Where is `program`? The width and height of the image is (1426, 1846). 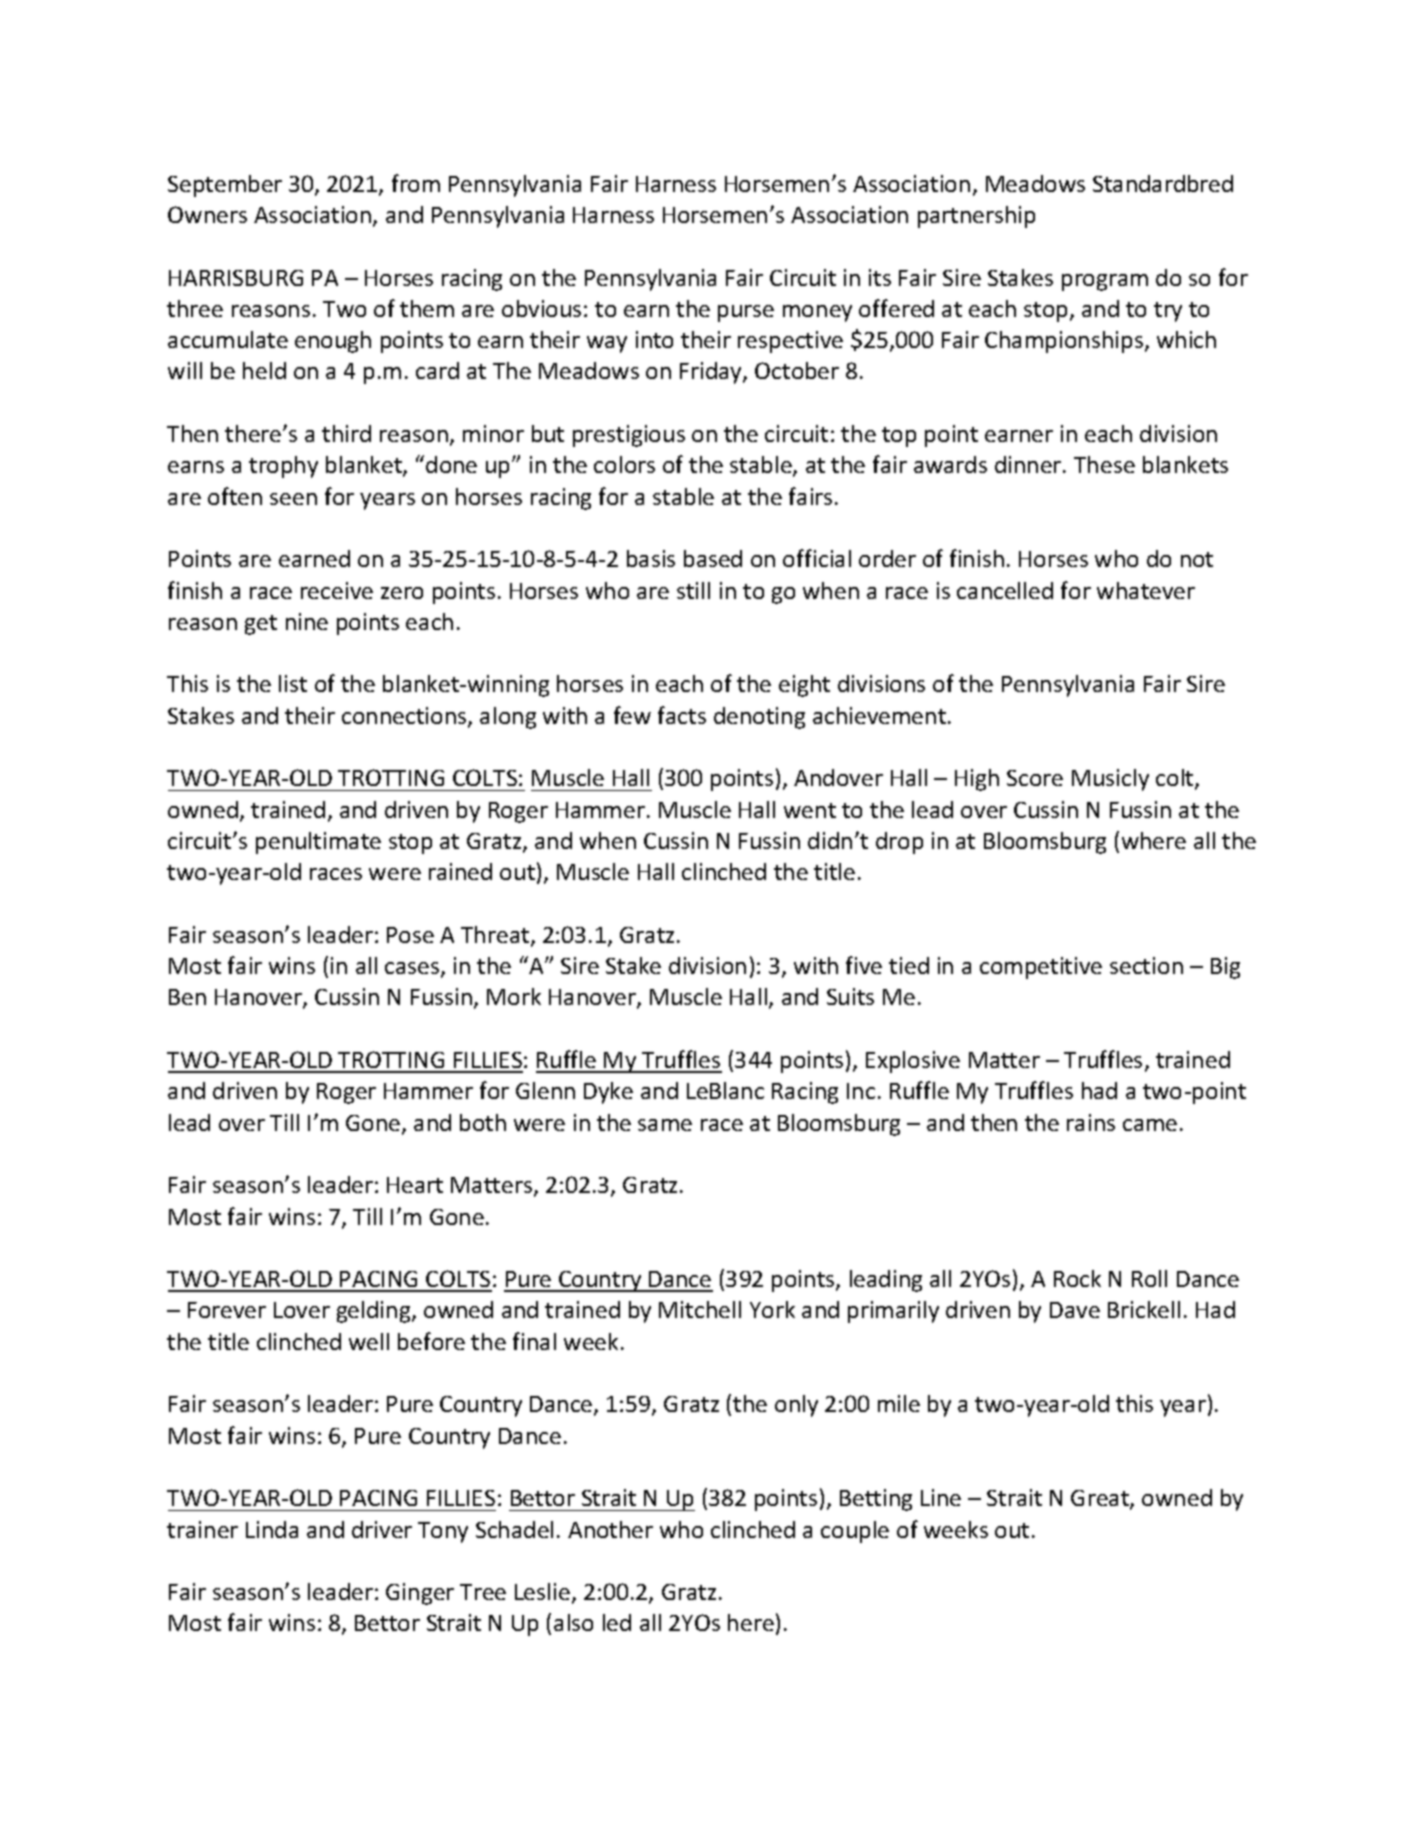 program is located at coordinates (1105, 282).
